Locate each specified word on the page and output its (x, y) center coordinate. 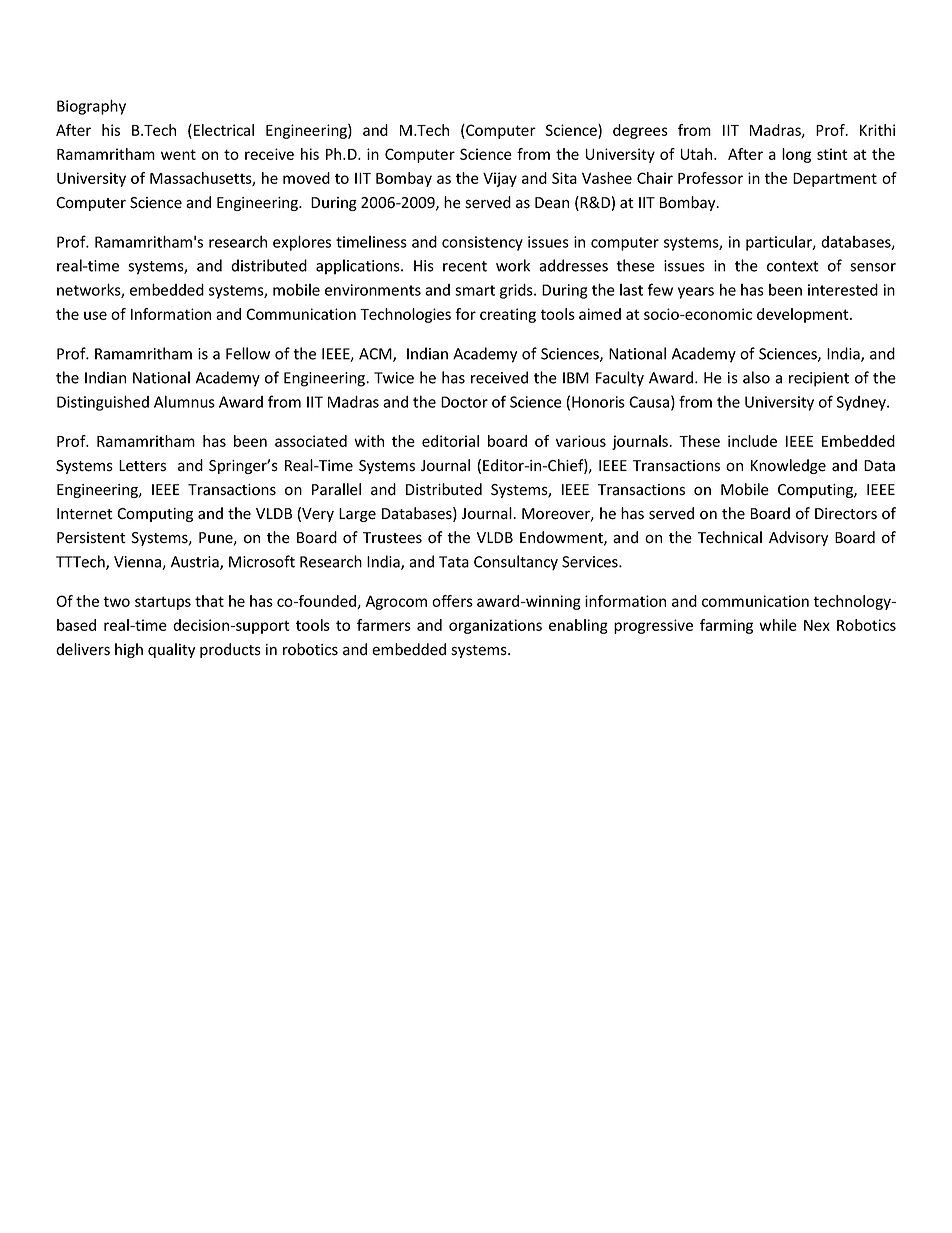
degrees (640, 131)
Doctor (464, 402)
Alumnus (184, 401)
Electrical (224, 130)
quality (171, 650)
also (756, 377)
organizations (495, 626)
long (796, 155)
